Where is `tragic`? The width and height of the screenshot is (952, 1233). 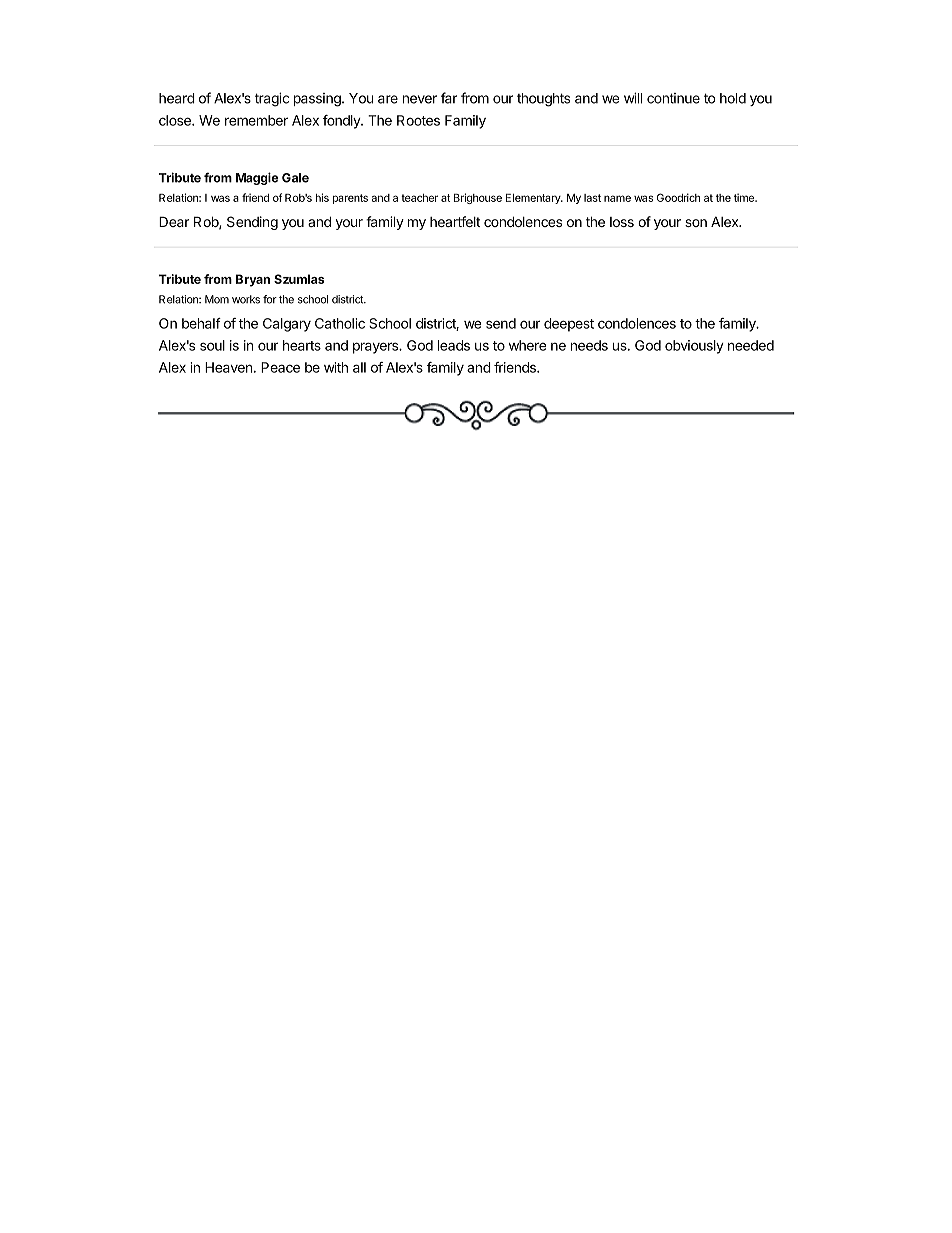
tragic is located at coordinates (272, 99).
